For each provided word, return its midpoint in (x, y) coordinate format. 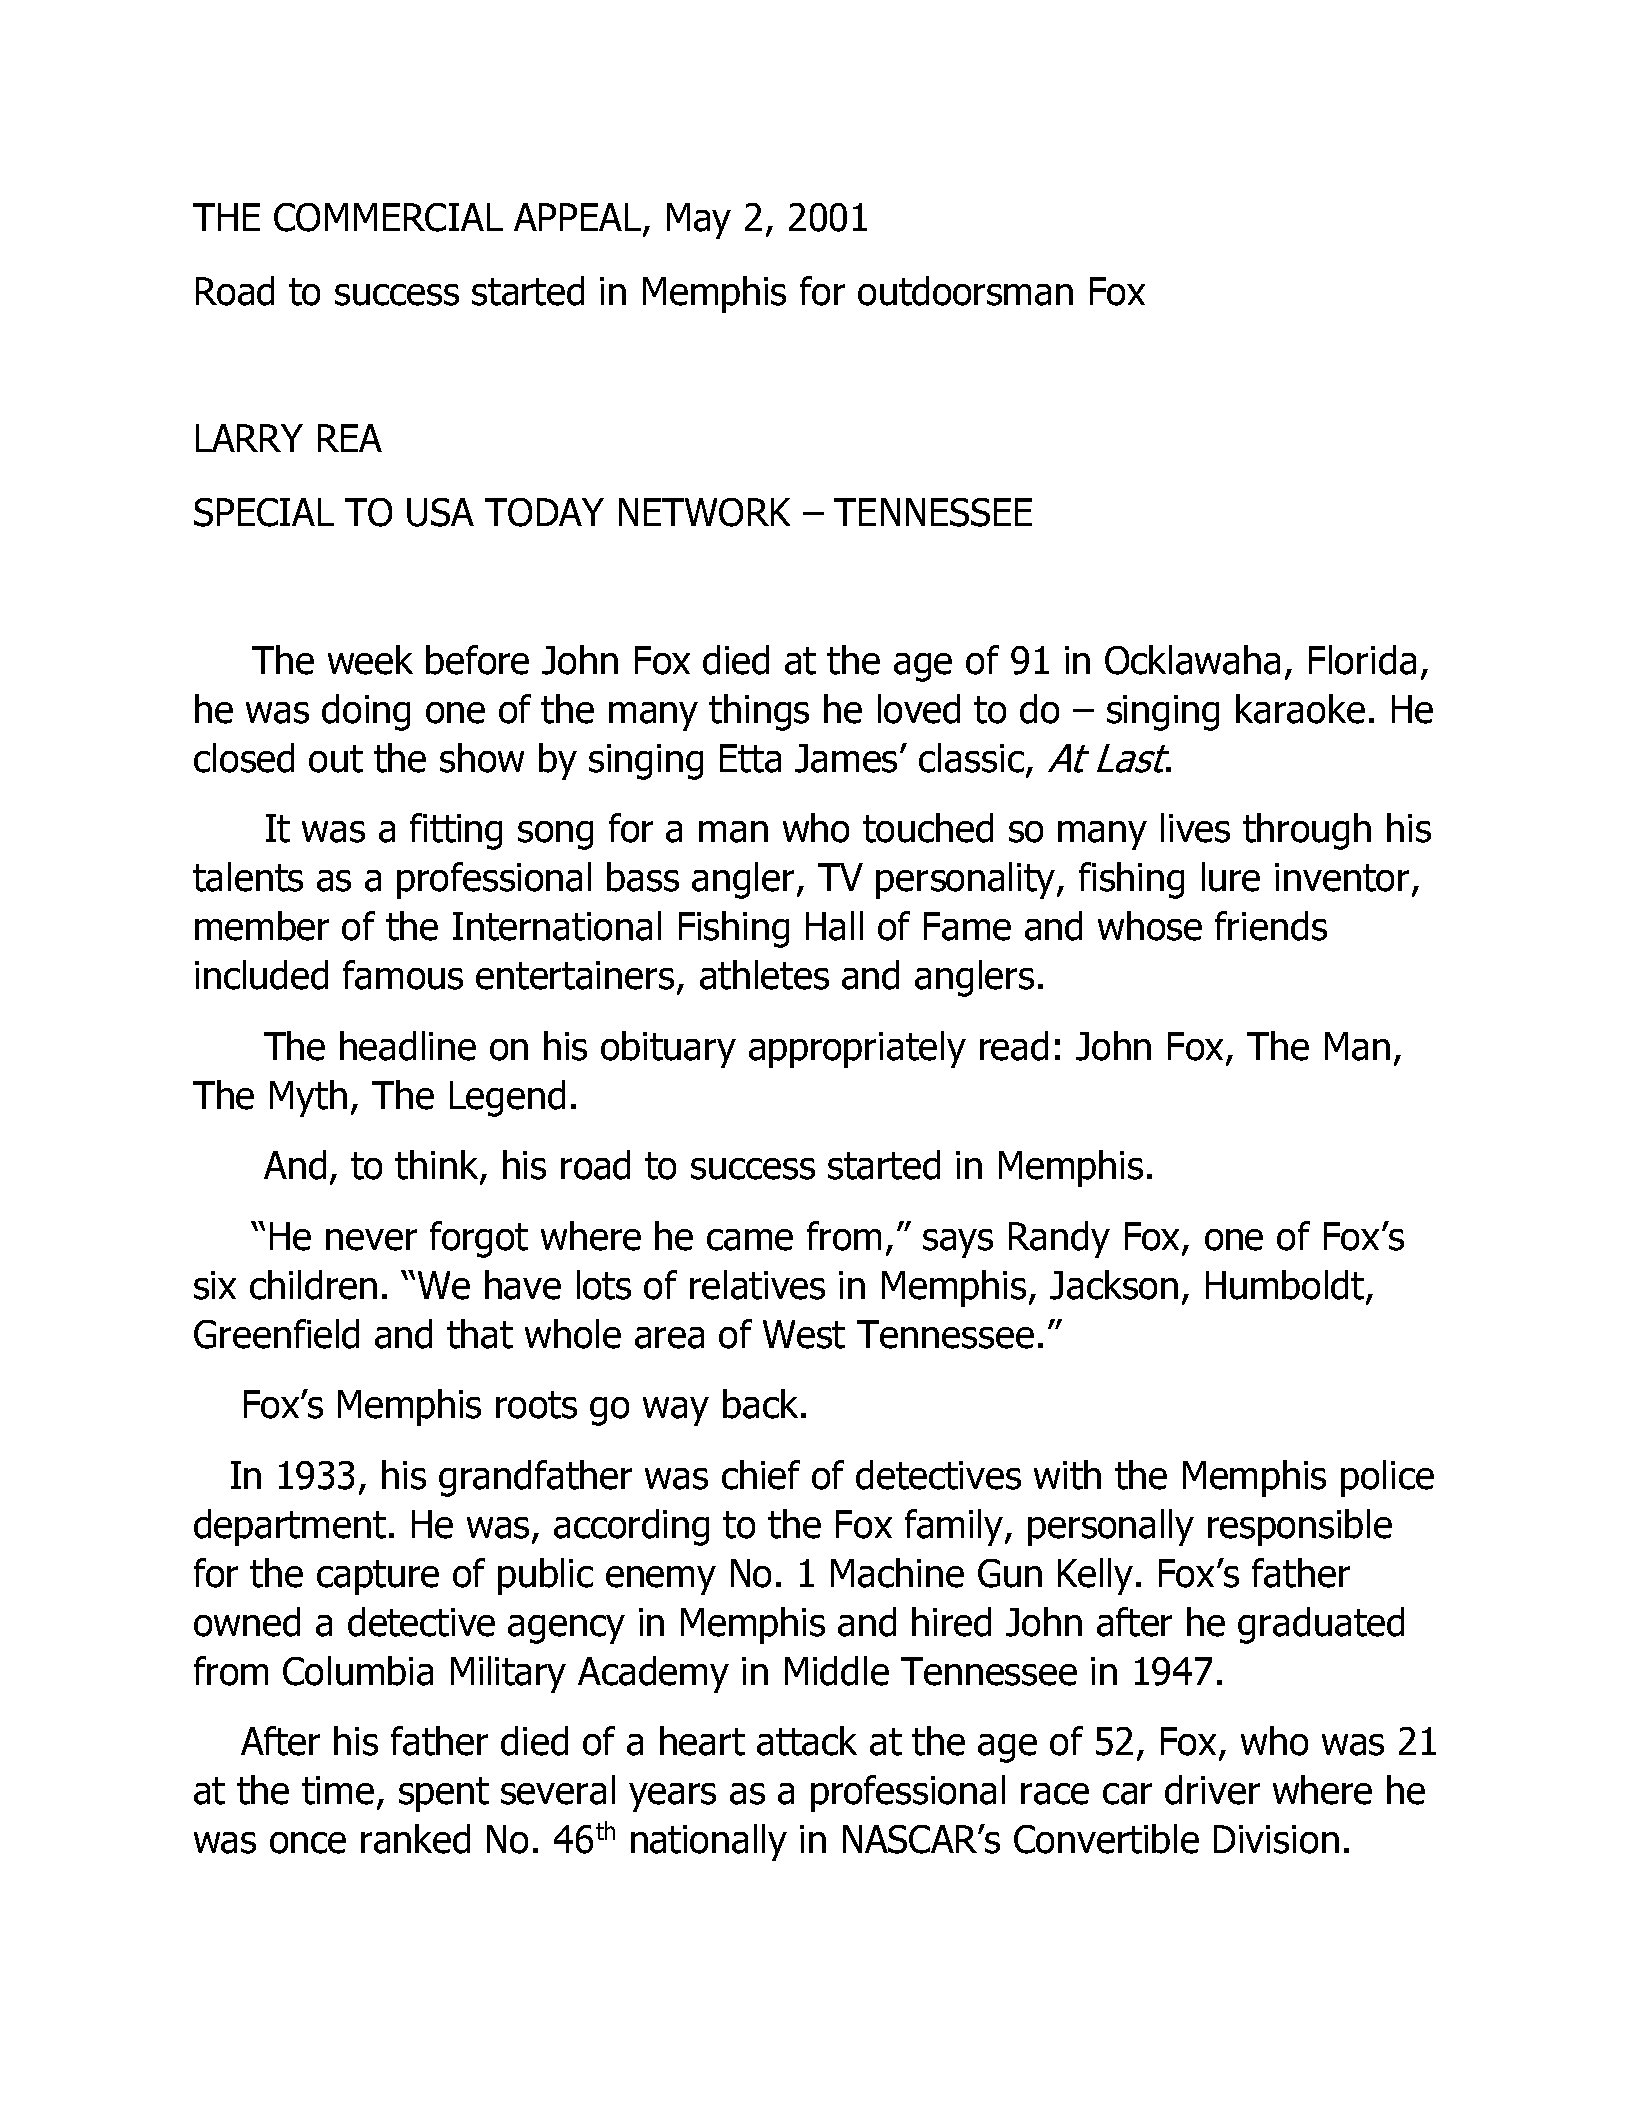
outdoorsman (965, 291)
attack (807, 1741)
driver (1212, 1790)
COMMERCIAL (388, 217)
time (338, 1790)
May (699, 221)
